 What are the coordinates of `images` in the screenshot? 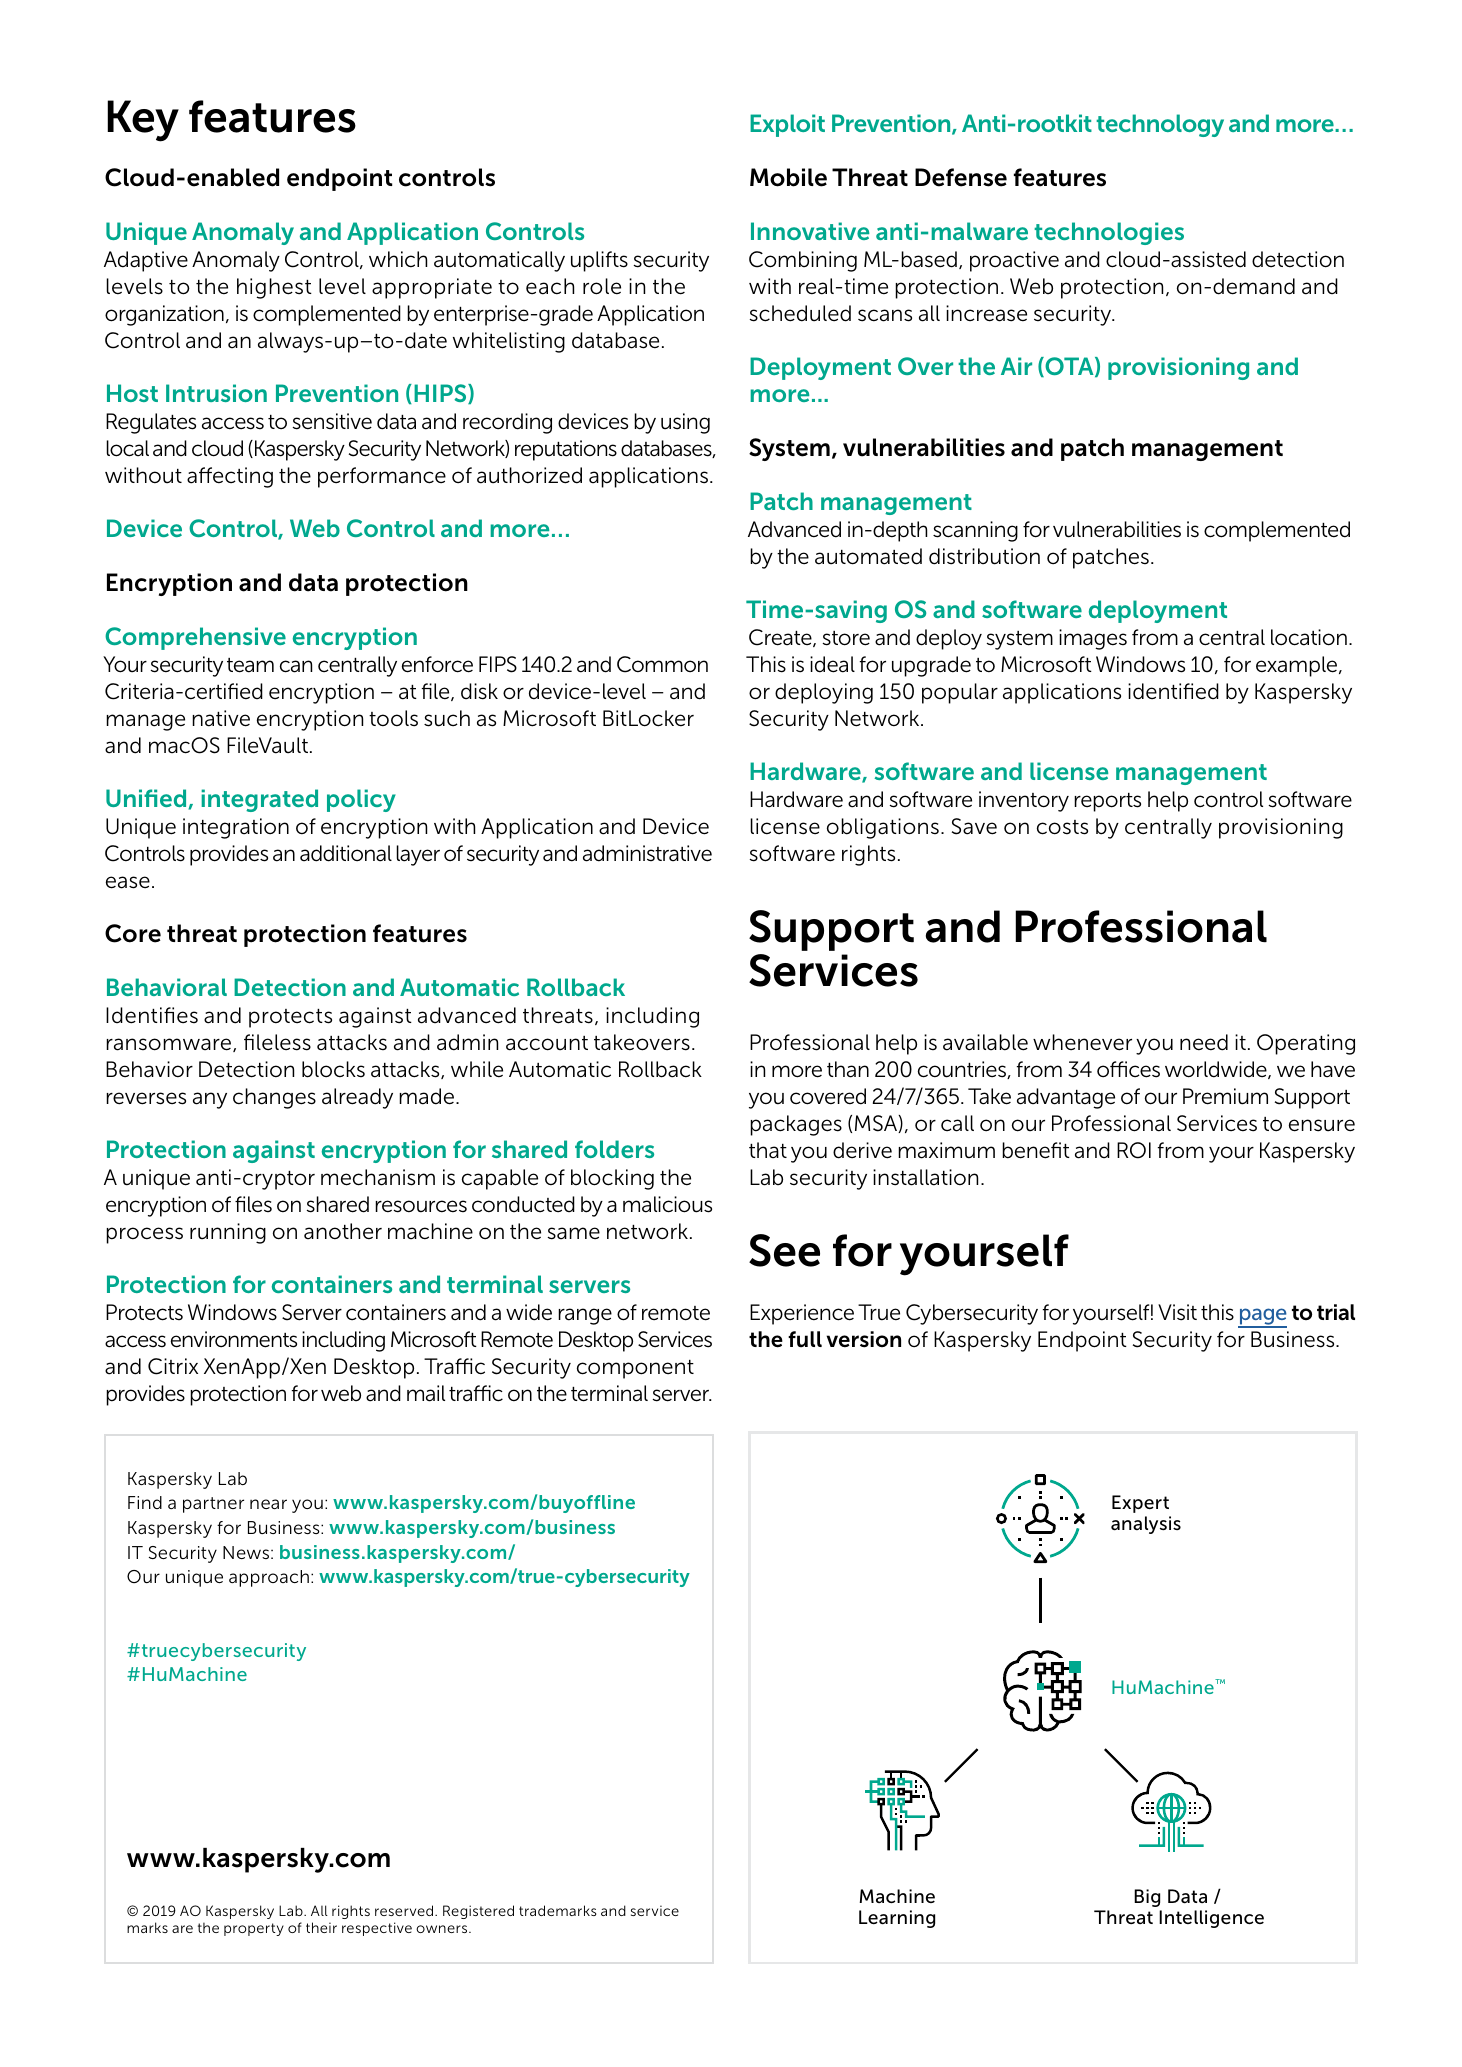 It's located at (1093, 639).
